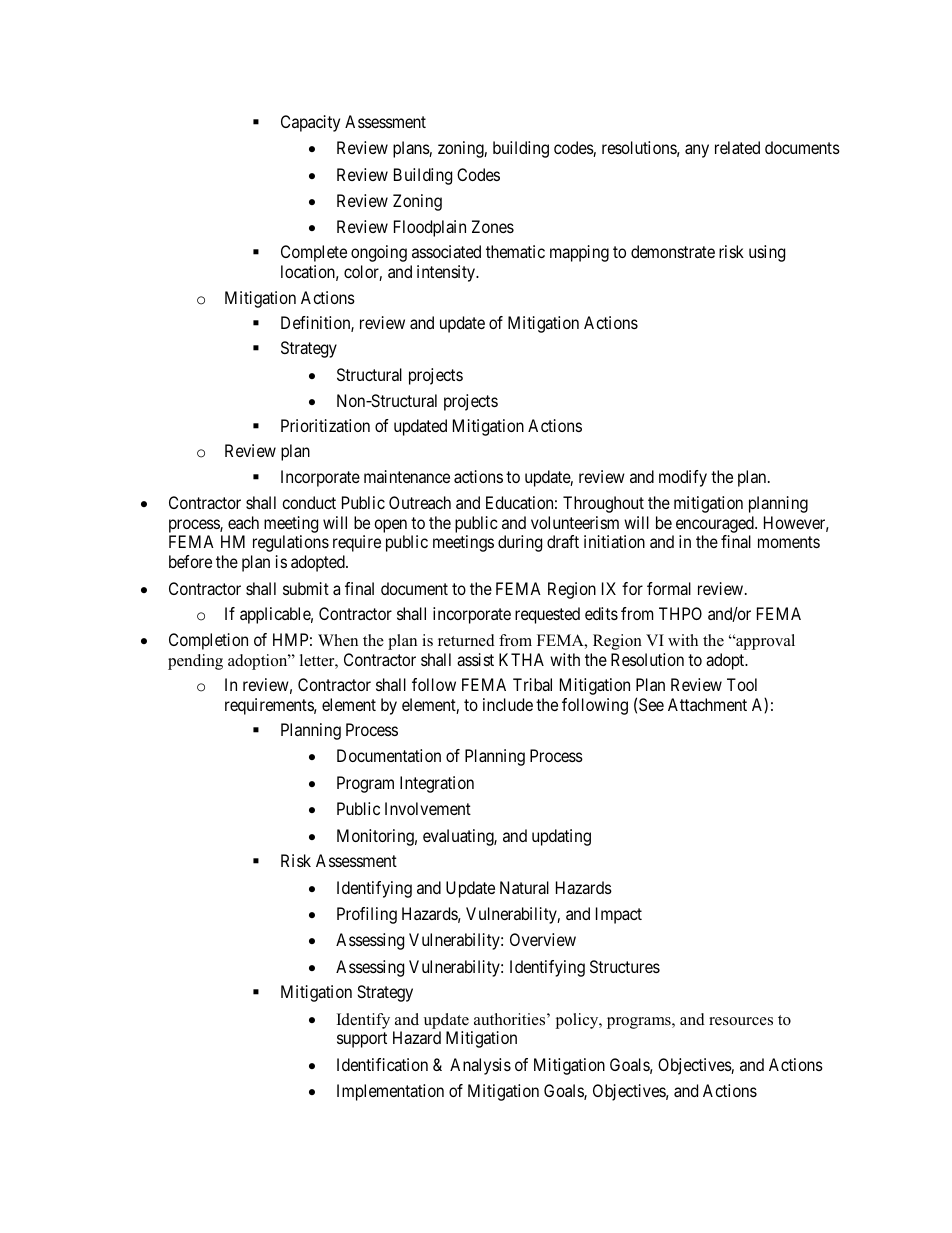 The height and width of the screenshot is (1233, 952). Describe the element at coordinates (362, 1040) in the screenshot. I see `support` at that location.
